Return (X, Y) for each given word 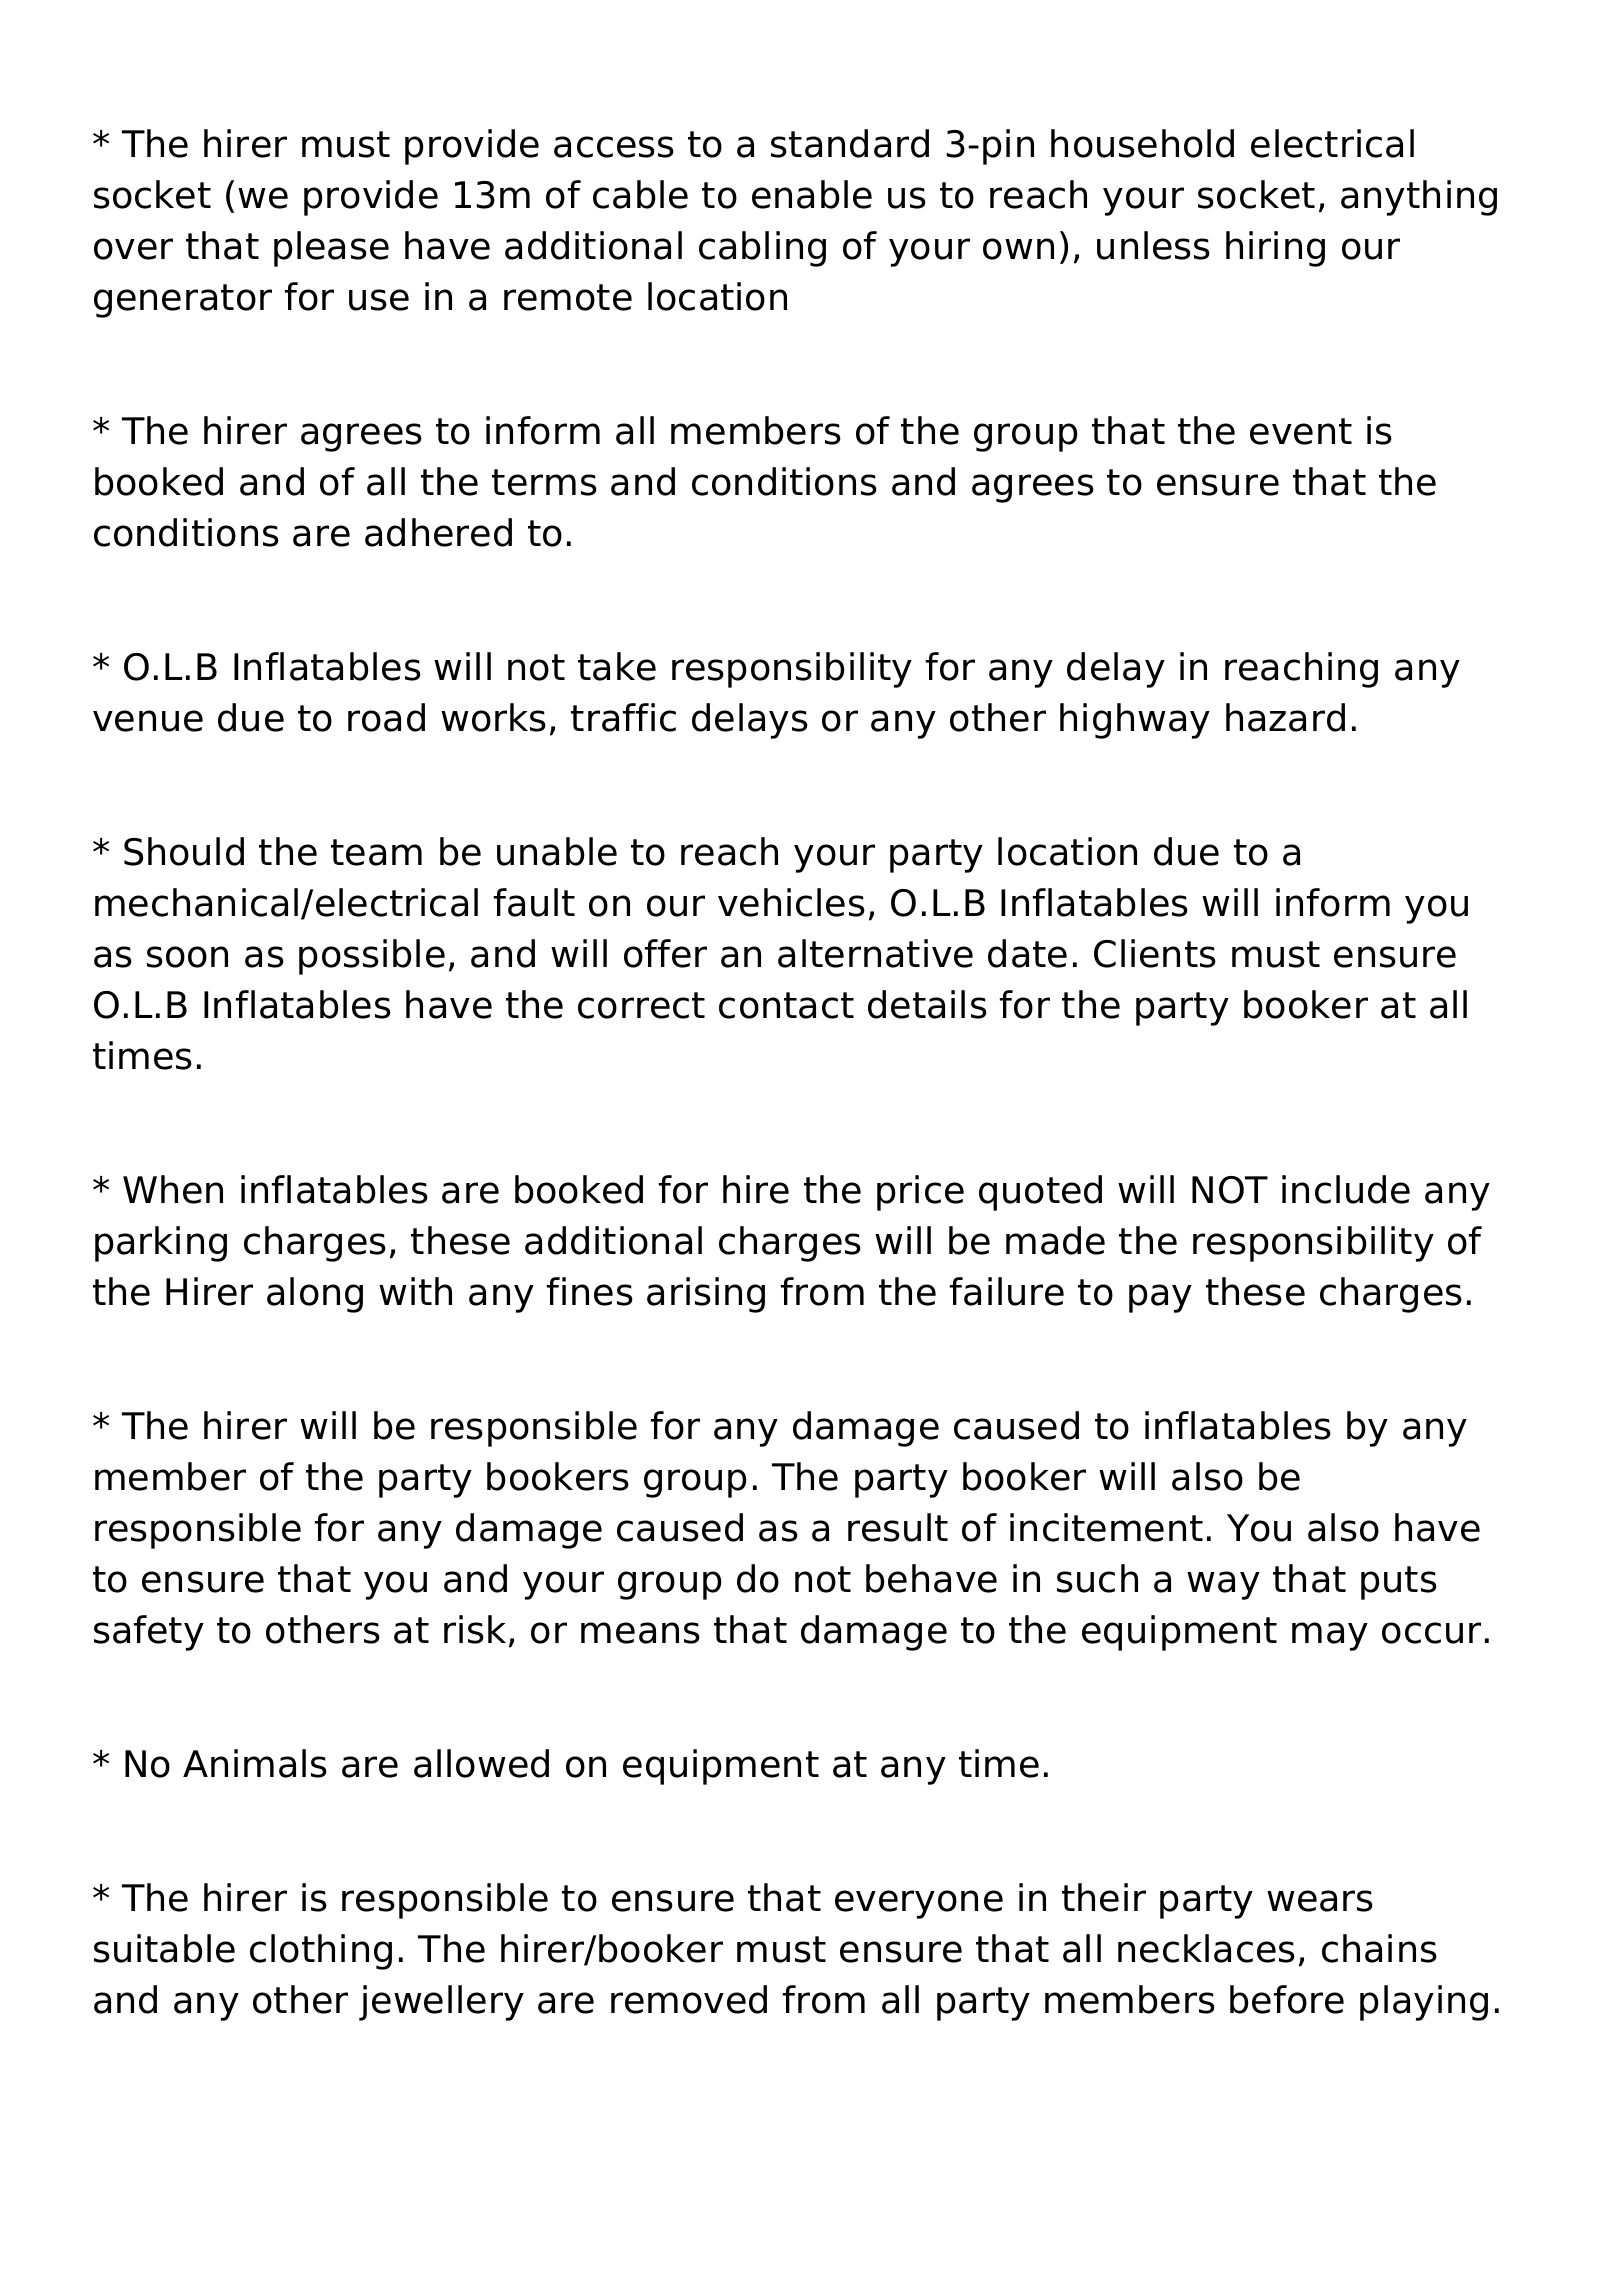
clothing (321, 1952)
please (331, 249)
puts (1399, 1583)
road (386, 717)
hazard (1285, 717)
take (617, 666)
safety (149, 1633)
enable (812, 194)
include (1346, 1189)
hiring (1275, 249)
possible (372, 957)
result (898, 1527)
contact (786, 1005)
